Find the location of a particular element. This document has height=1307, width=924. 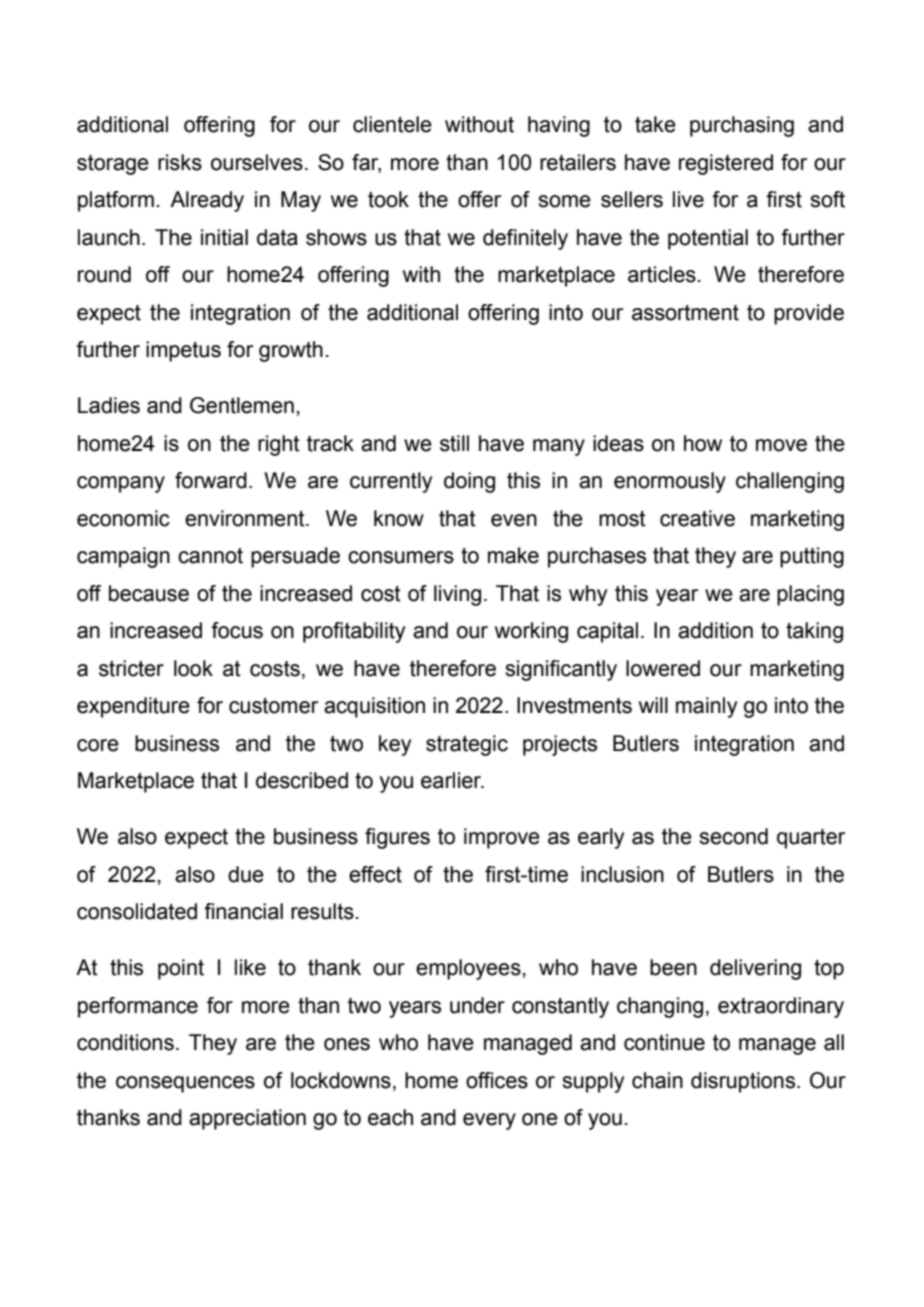

focus is located at coordinates (237, 630).
